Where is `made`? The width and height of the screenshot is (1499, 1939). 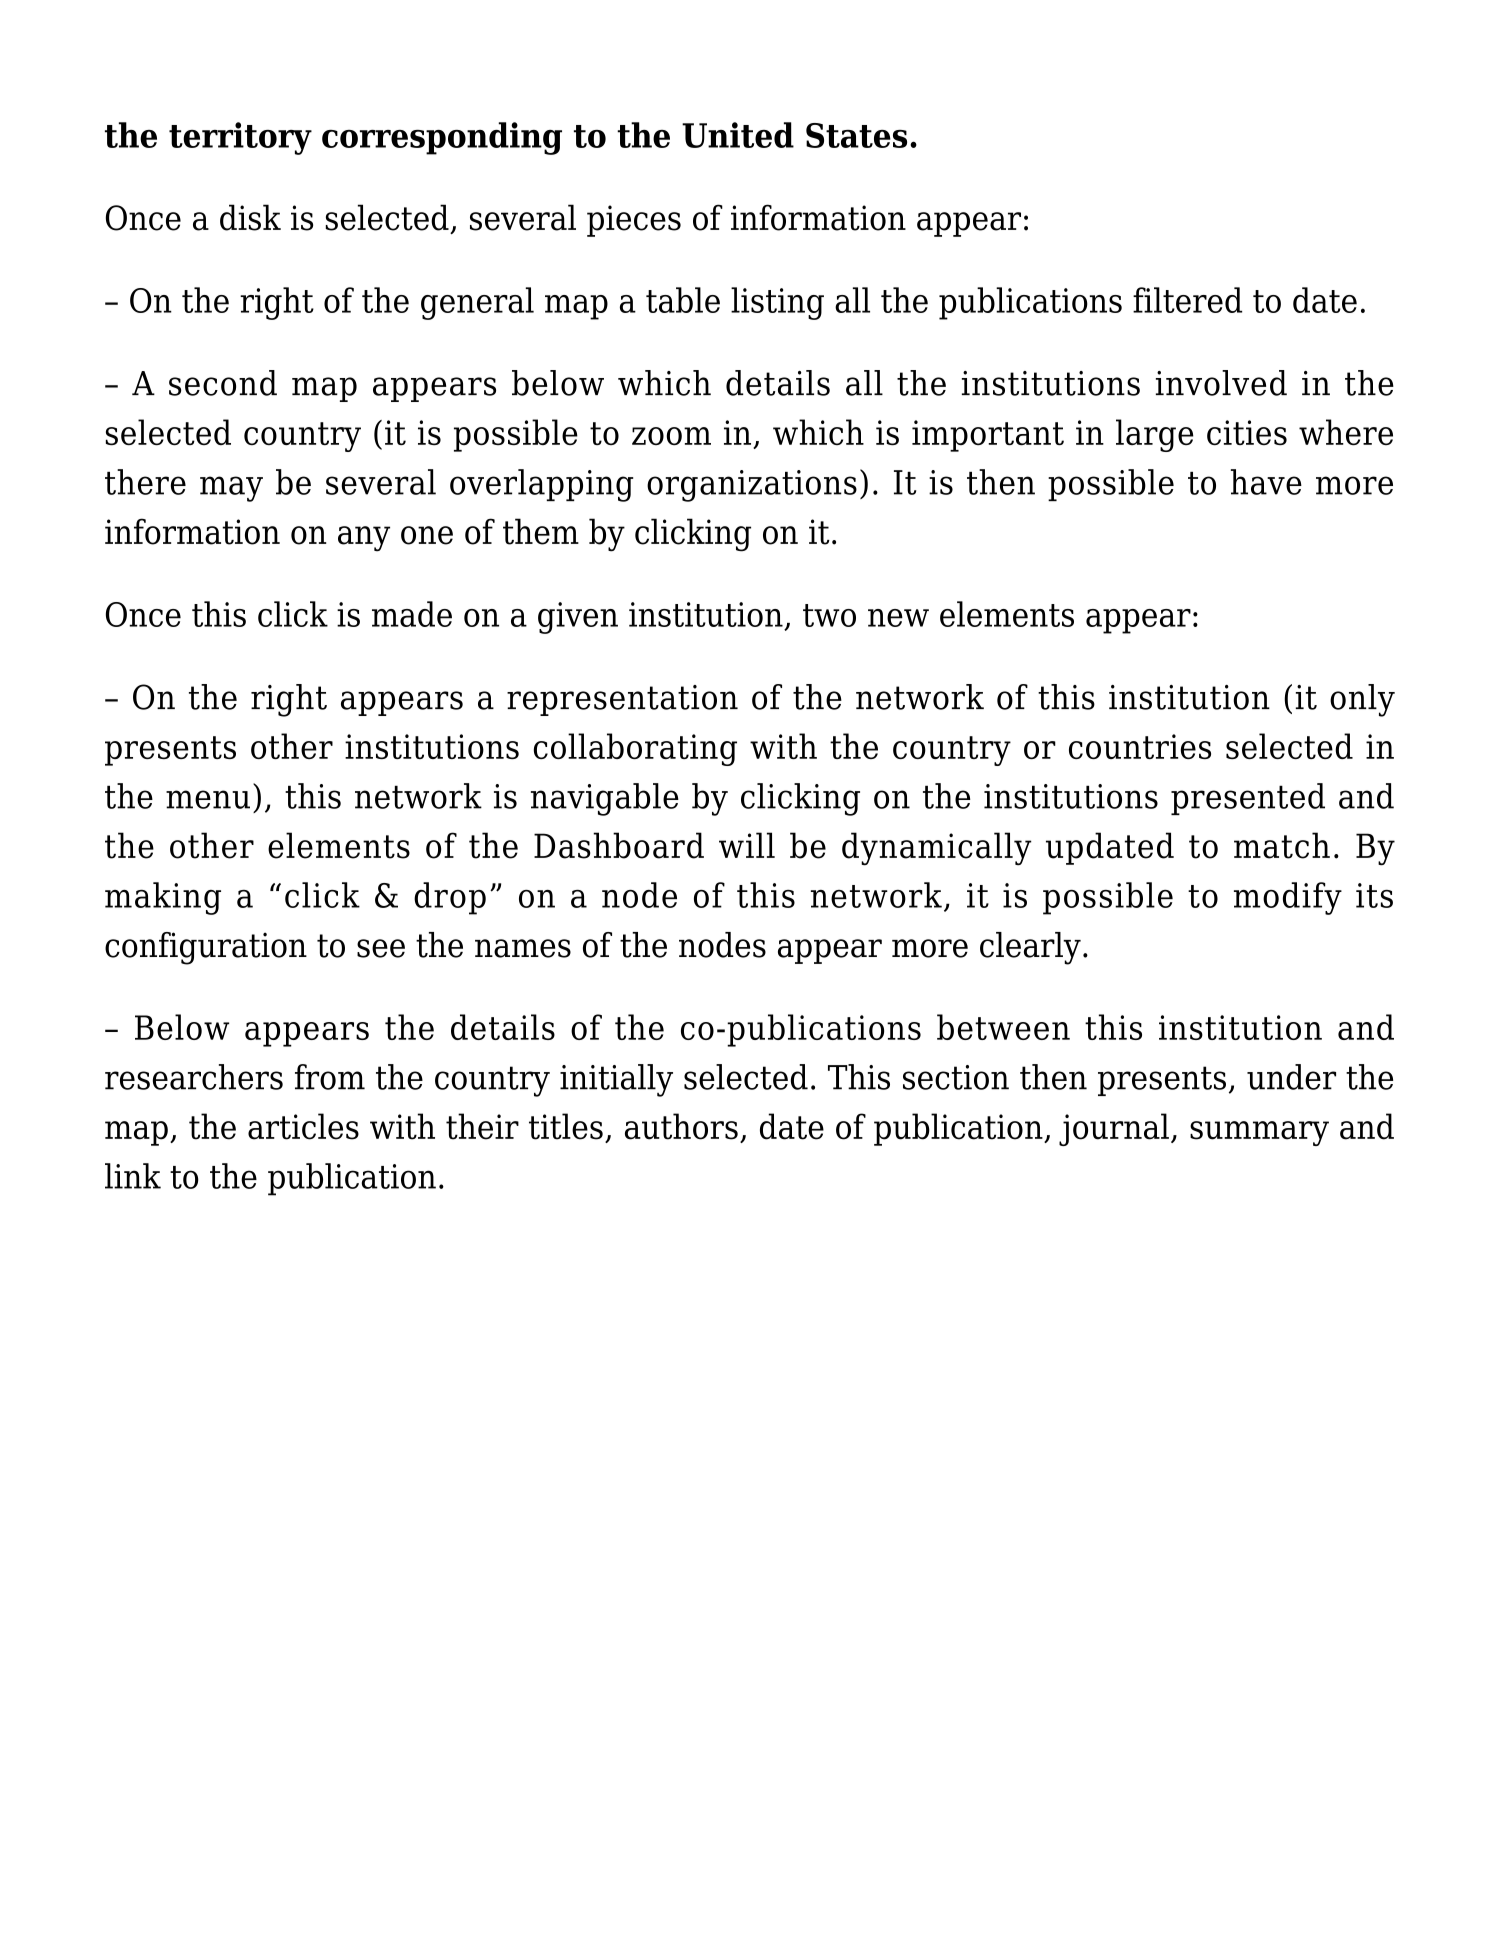
made is located at coordinates (412, 614).
